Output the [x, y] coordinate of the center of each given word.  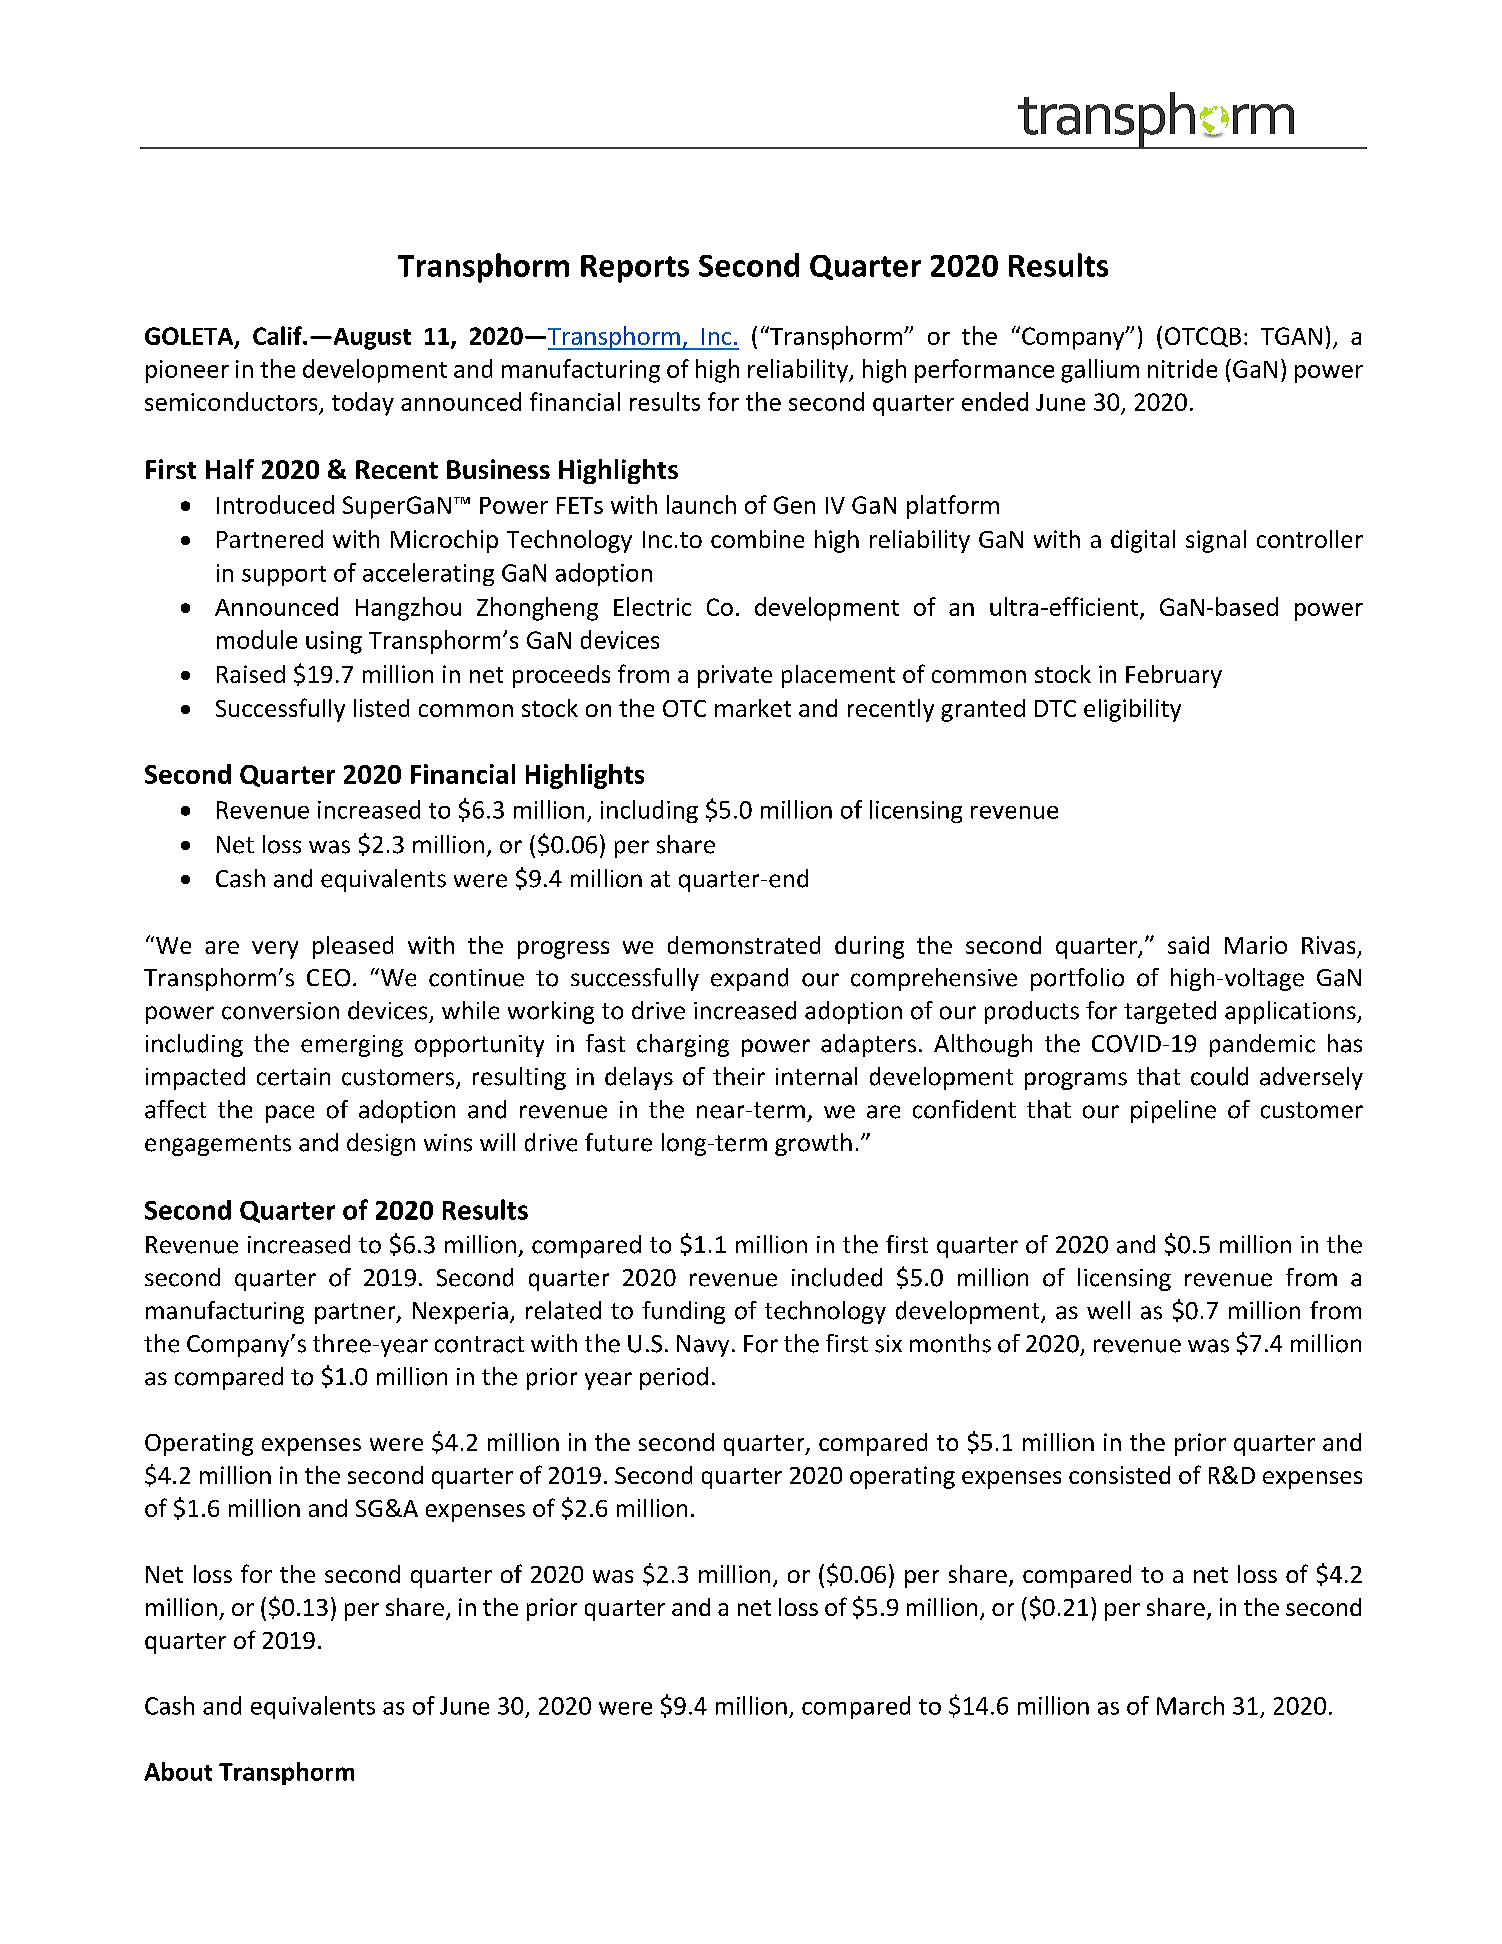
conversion [280, 1011]
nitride [1182, 368]
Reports [635, 269]
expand [749, 979]
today [363, 404]
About [178, 1771]
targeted [1170, 1012]
